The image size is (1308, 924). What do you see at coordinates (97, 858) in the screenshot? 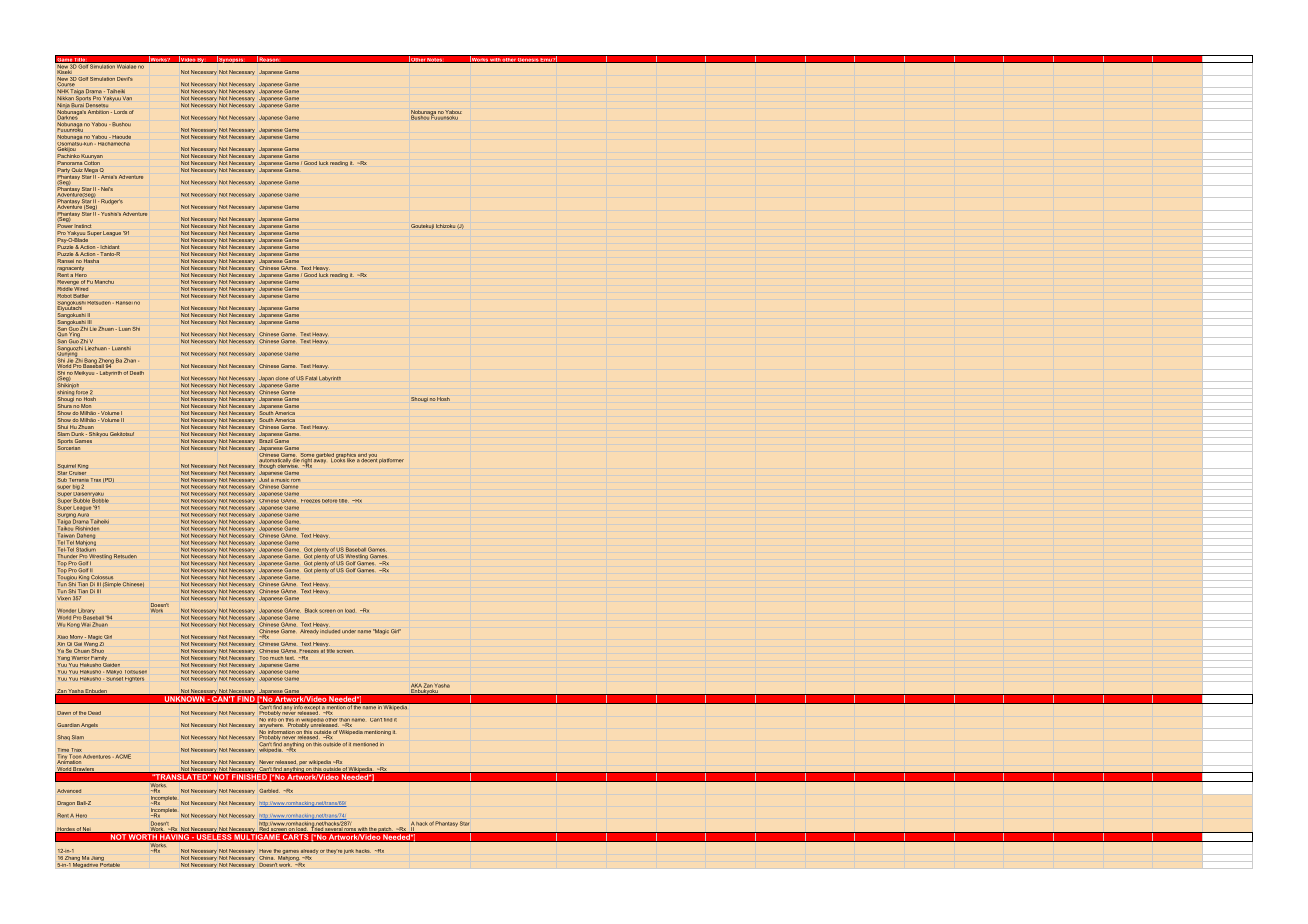
I see `Jiang` at bounding box center [97, 858].
